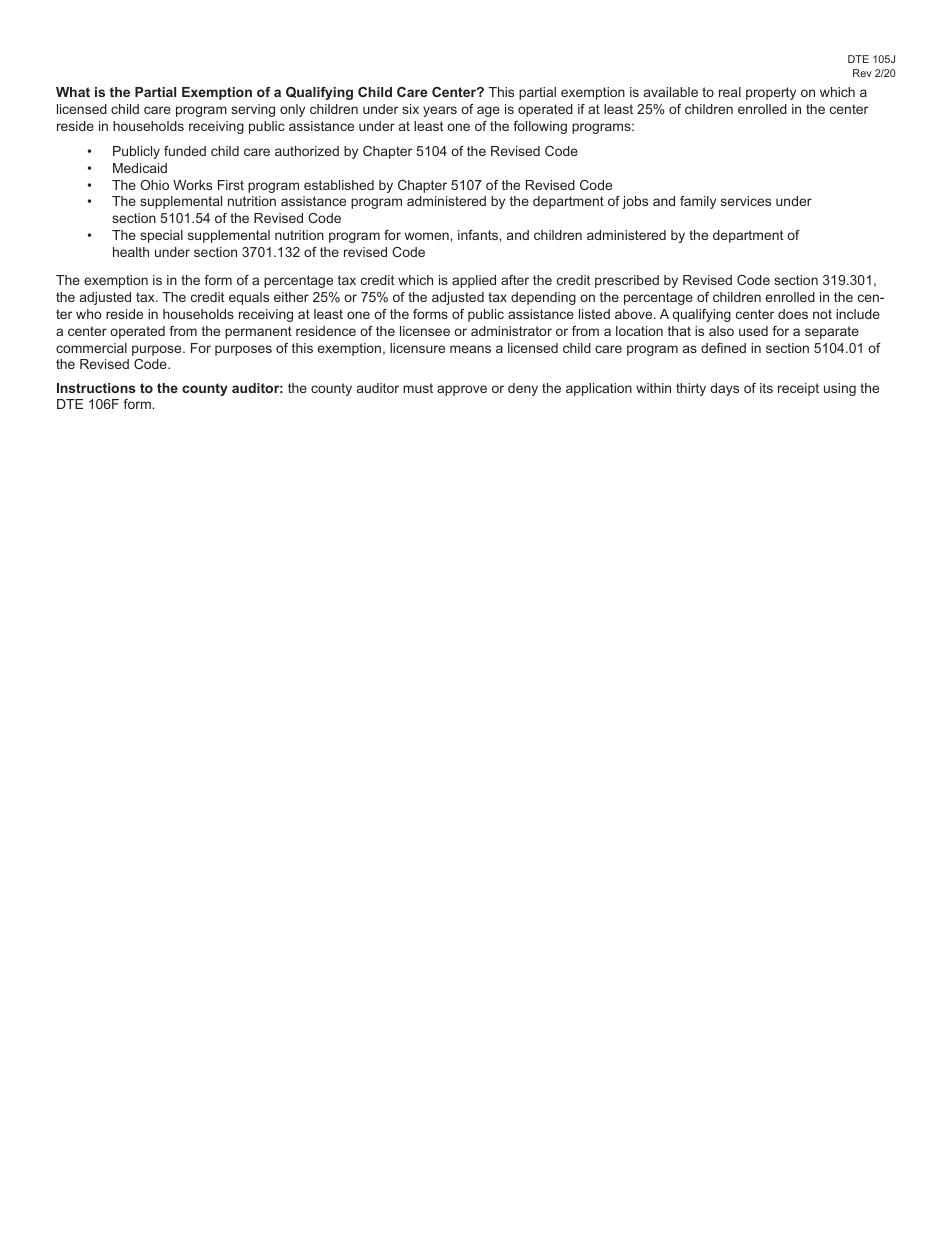 The image size is (952, 1233). What do you see at coordinates (771, 93) in the page?
I see `property` at bounding box center [771, 93].
